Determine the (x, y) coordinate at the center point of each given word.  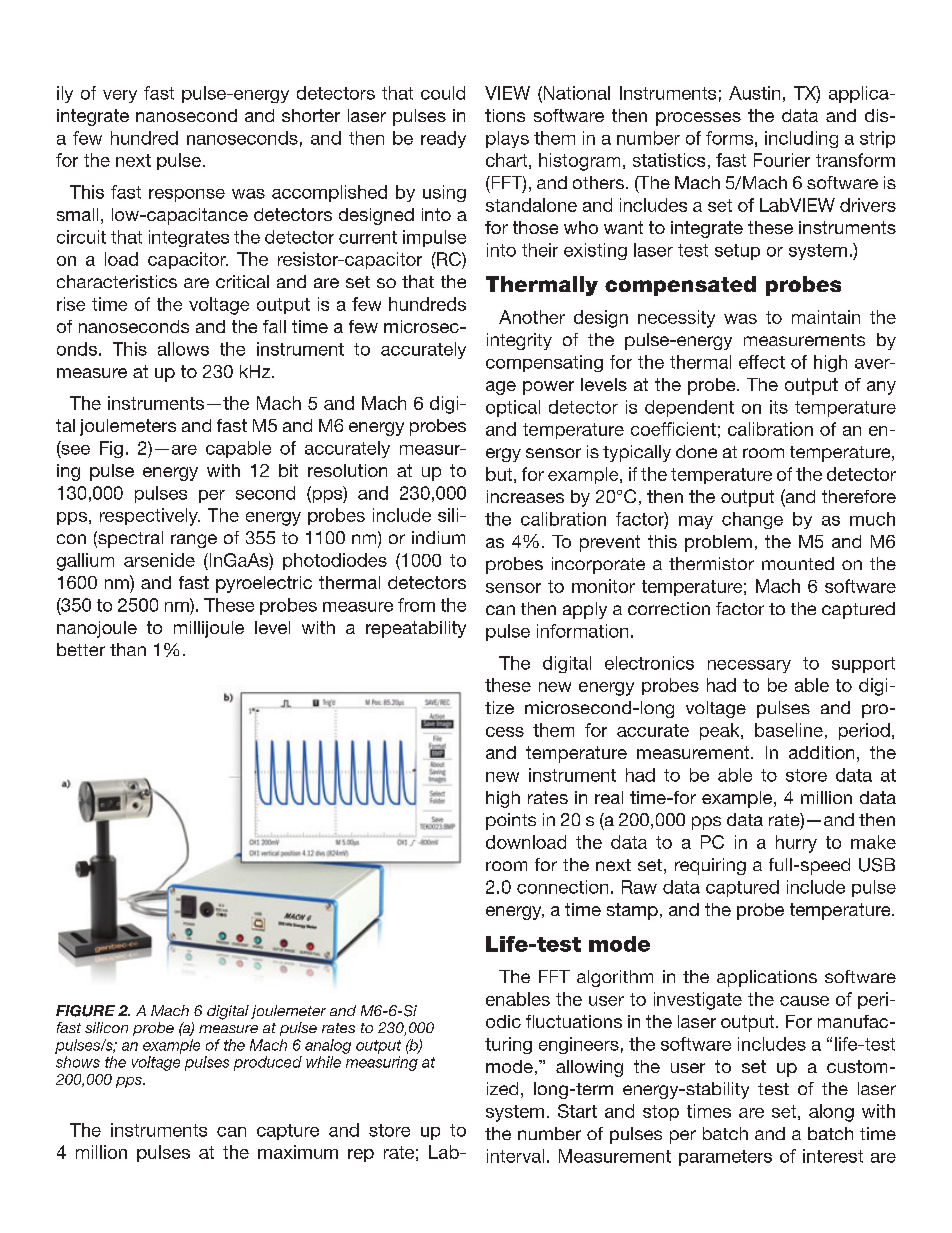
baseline (789, 730)
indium (438, 537)
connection (562, 887)
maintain (826, 317)
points (511, 821)
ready (443, 139)
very (120, 96)
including (801, 139)
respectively (150, 517)
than (128, 649)
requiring (710, 866)
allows (183, 349)
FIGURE (85, 1011)
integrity (519, 341)
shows (78, 1062)
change (752, 520)
